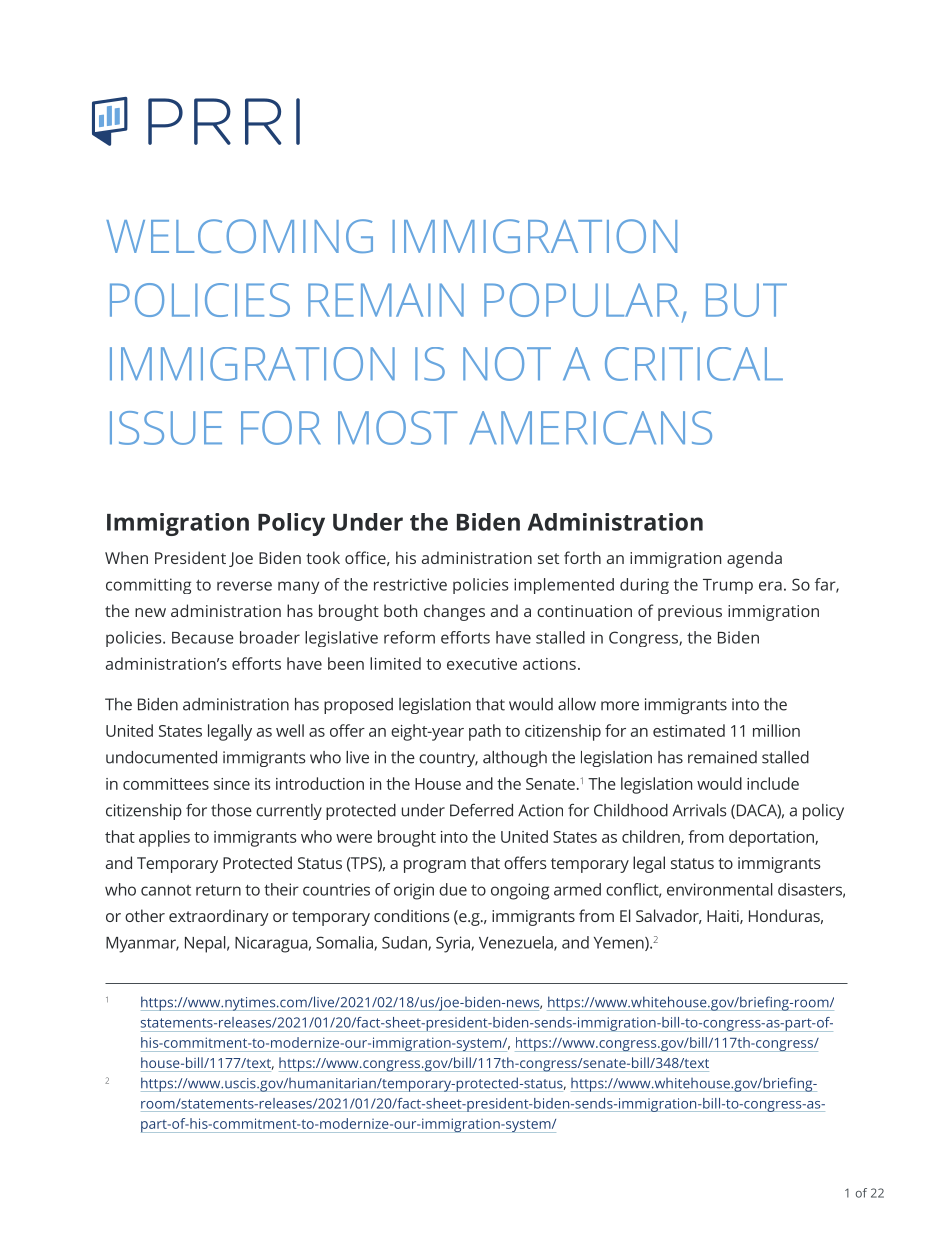 Image resolution: width=952 pixels, height=1233 pixels. What do you see at coordinates (290, 730) in the screenshot?
I see `well` at bounding box center [290, 730].
